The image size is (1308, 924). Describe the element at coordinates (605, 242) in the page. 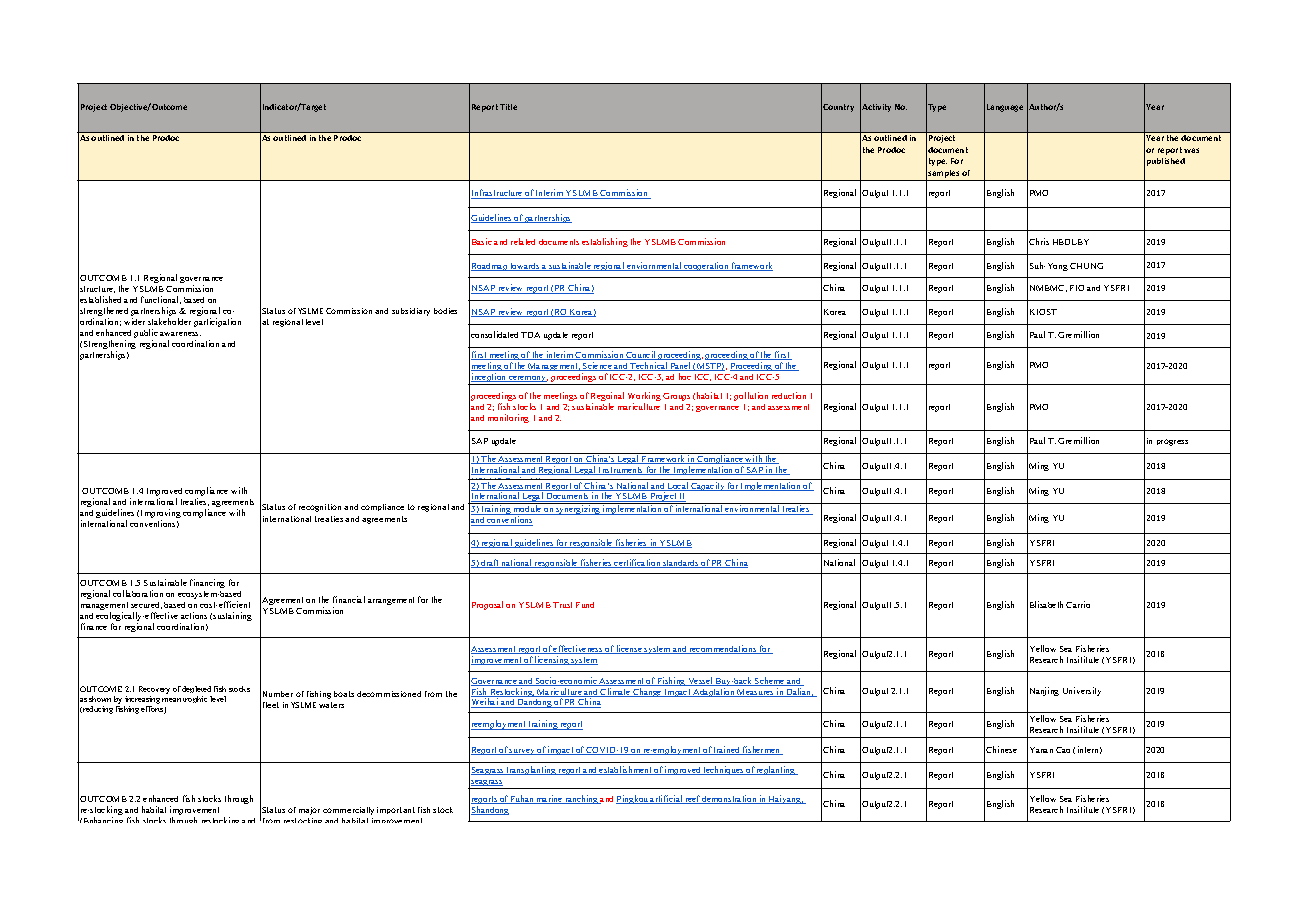

I see `establishing` at that location.
